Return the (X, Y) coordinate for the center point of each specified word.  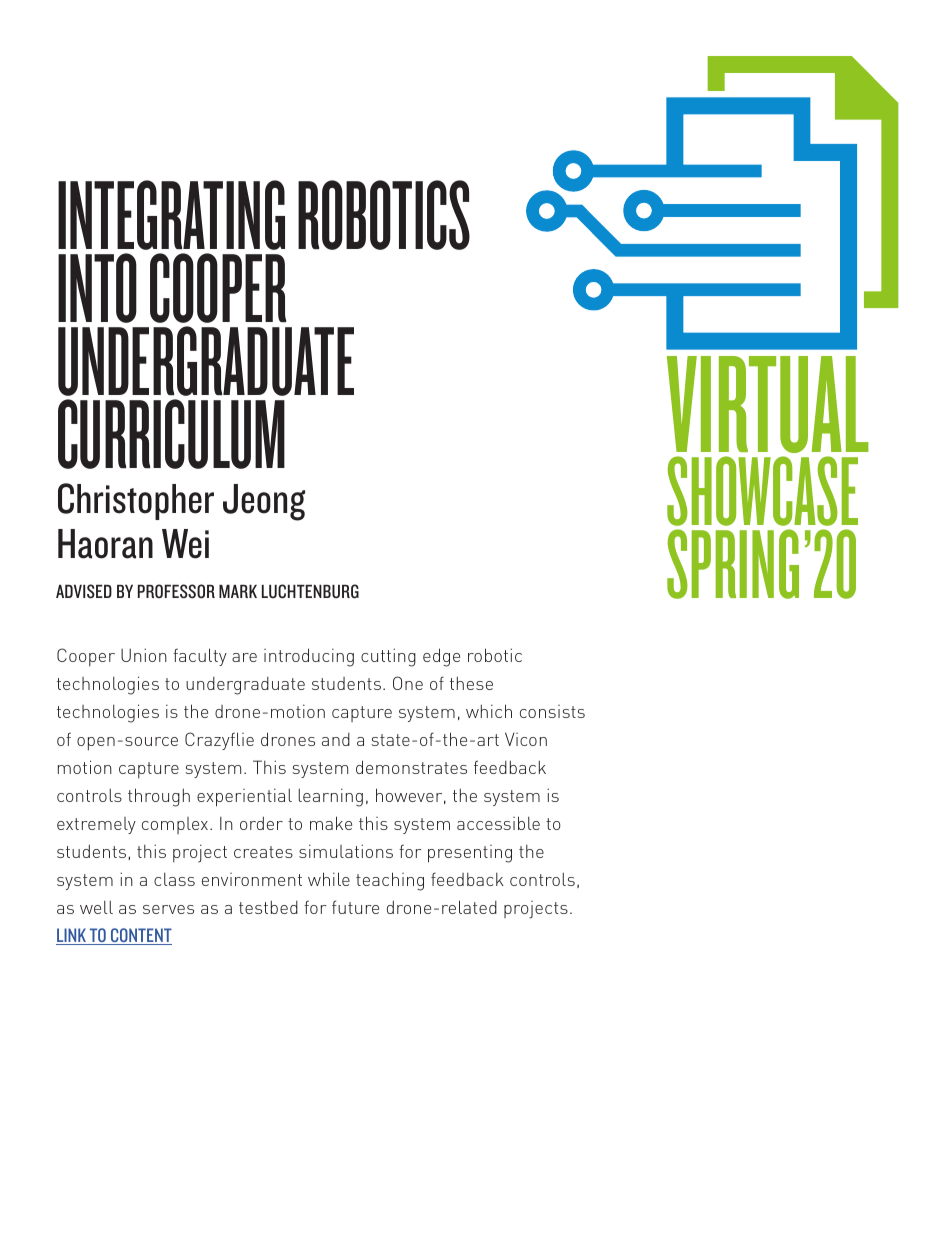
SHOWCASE (762, 491)
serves (168, 909)
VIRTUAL (768, 404)
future (355, 907)
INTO (97, 288)
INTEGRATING (171, 215)
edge (441, 657)
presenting (470, 854)
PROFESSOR (176, 591)
